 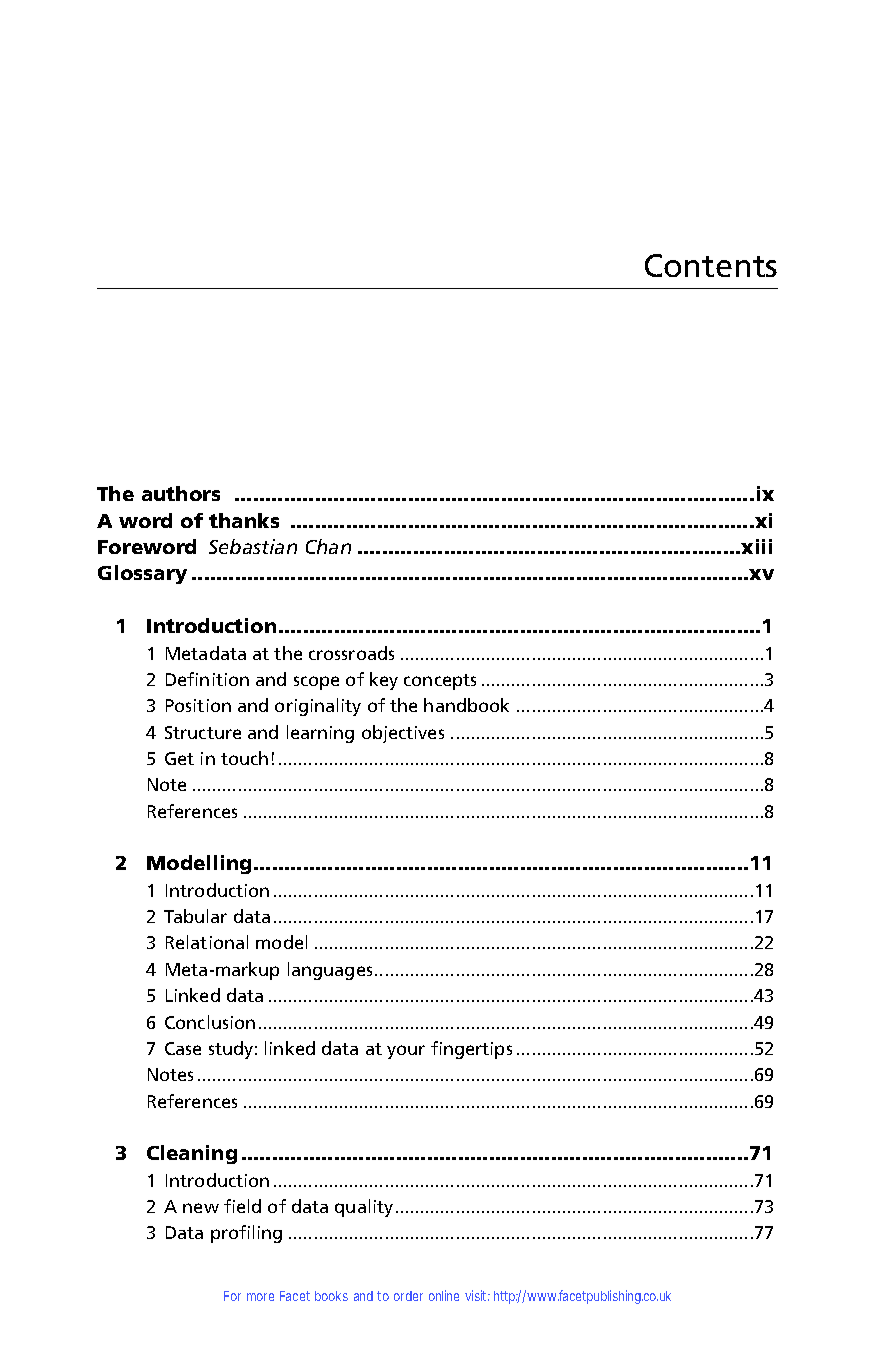 What do you see at coordinates (181, 493) in the document?
I see `authors` at bounding box center [181, 493].
